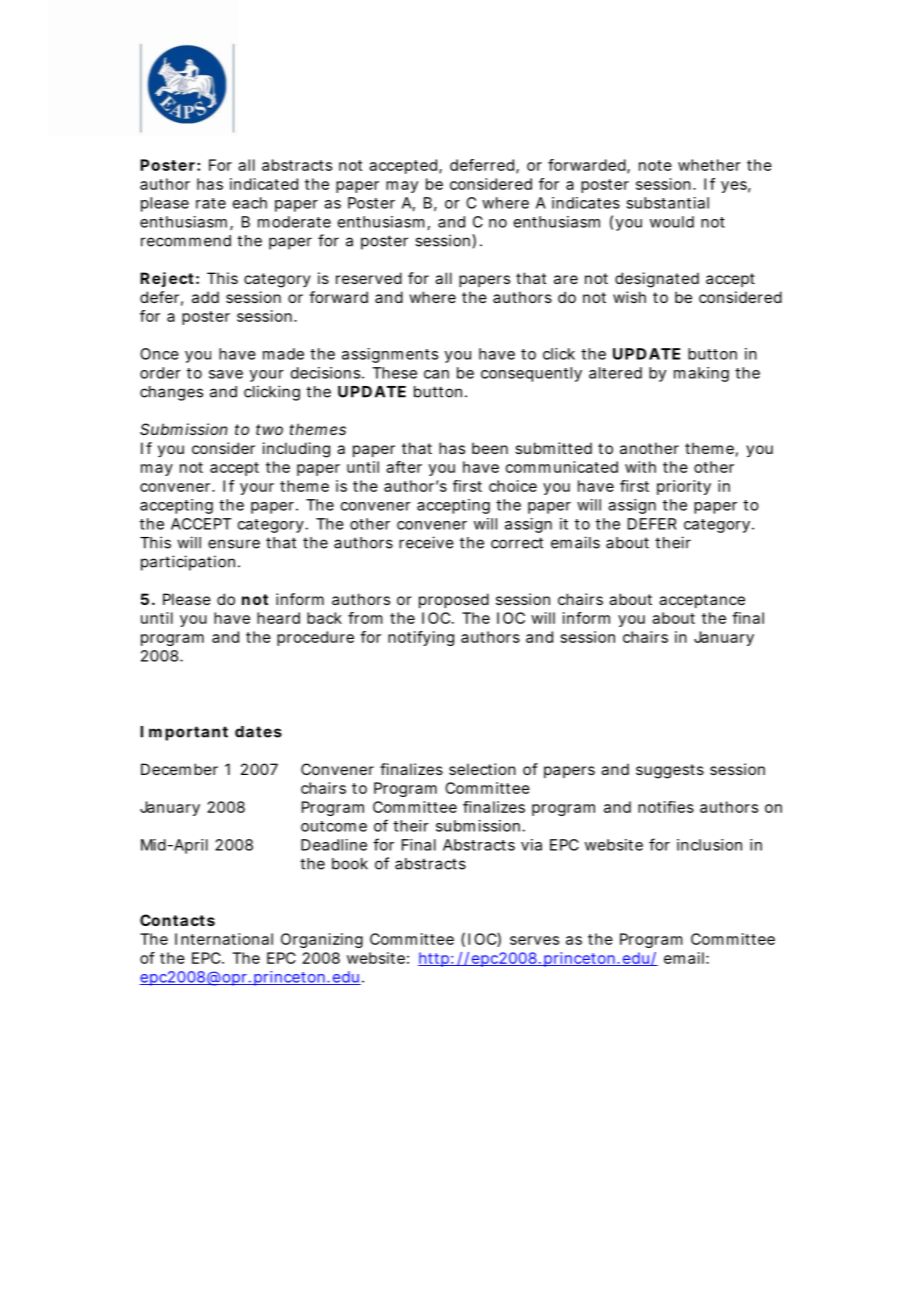  I want to click on dates, so click(258, 732).
